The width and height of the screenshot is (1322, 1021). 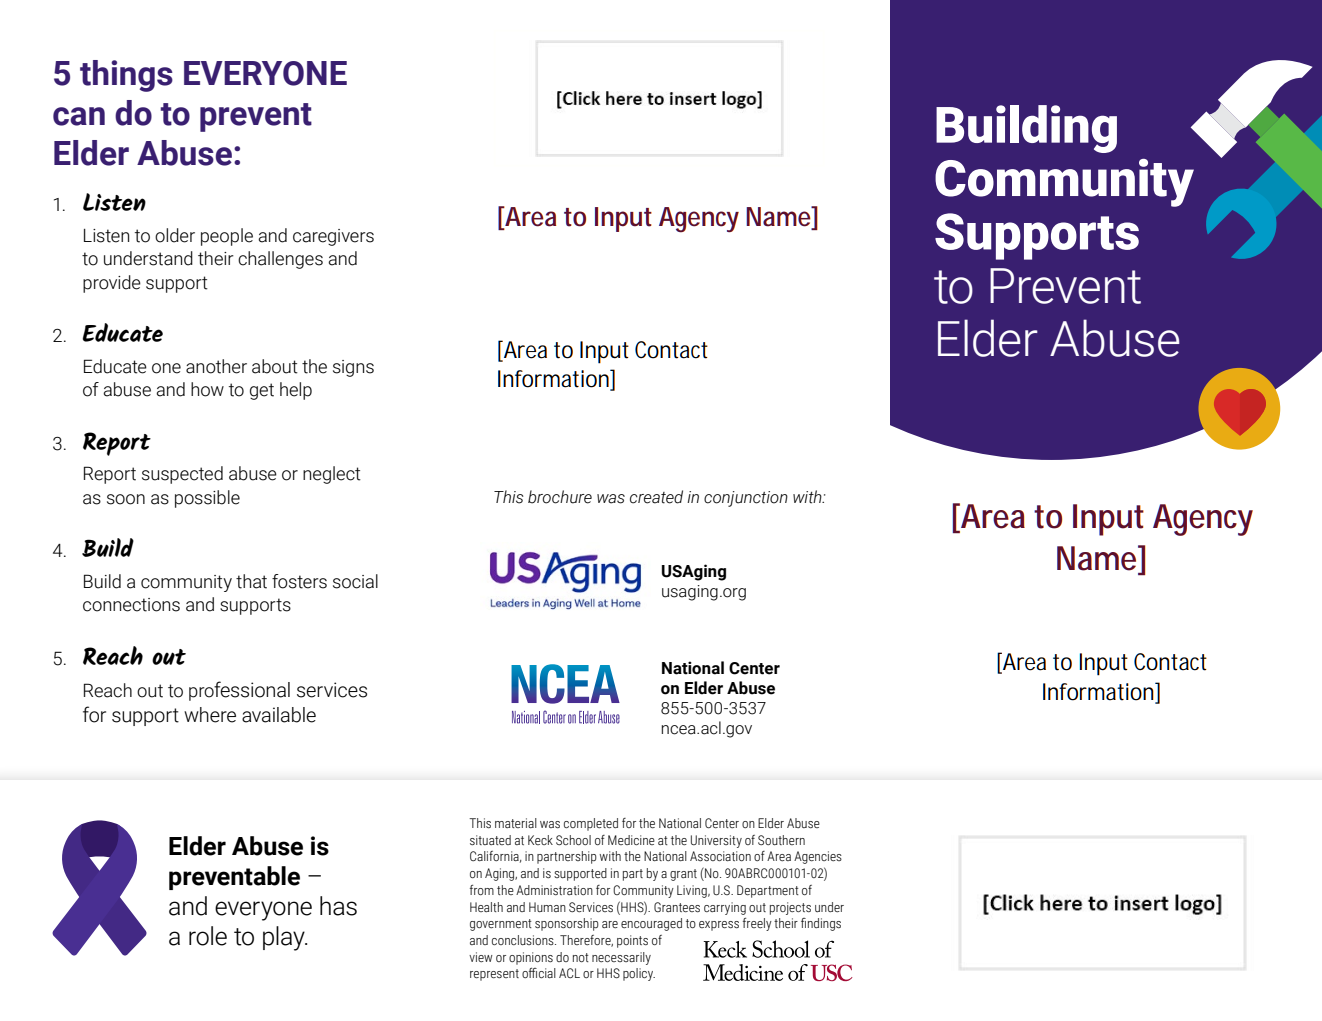 I want to click on view, so click(x=481, y=957).
